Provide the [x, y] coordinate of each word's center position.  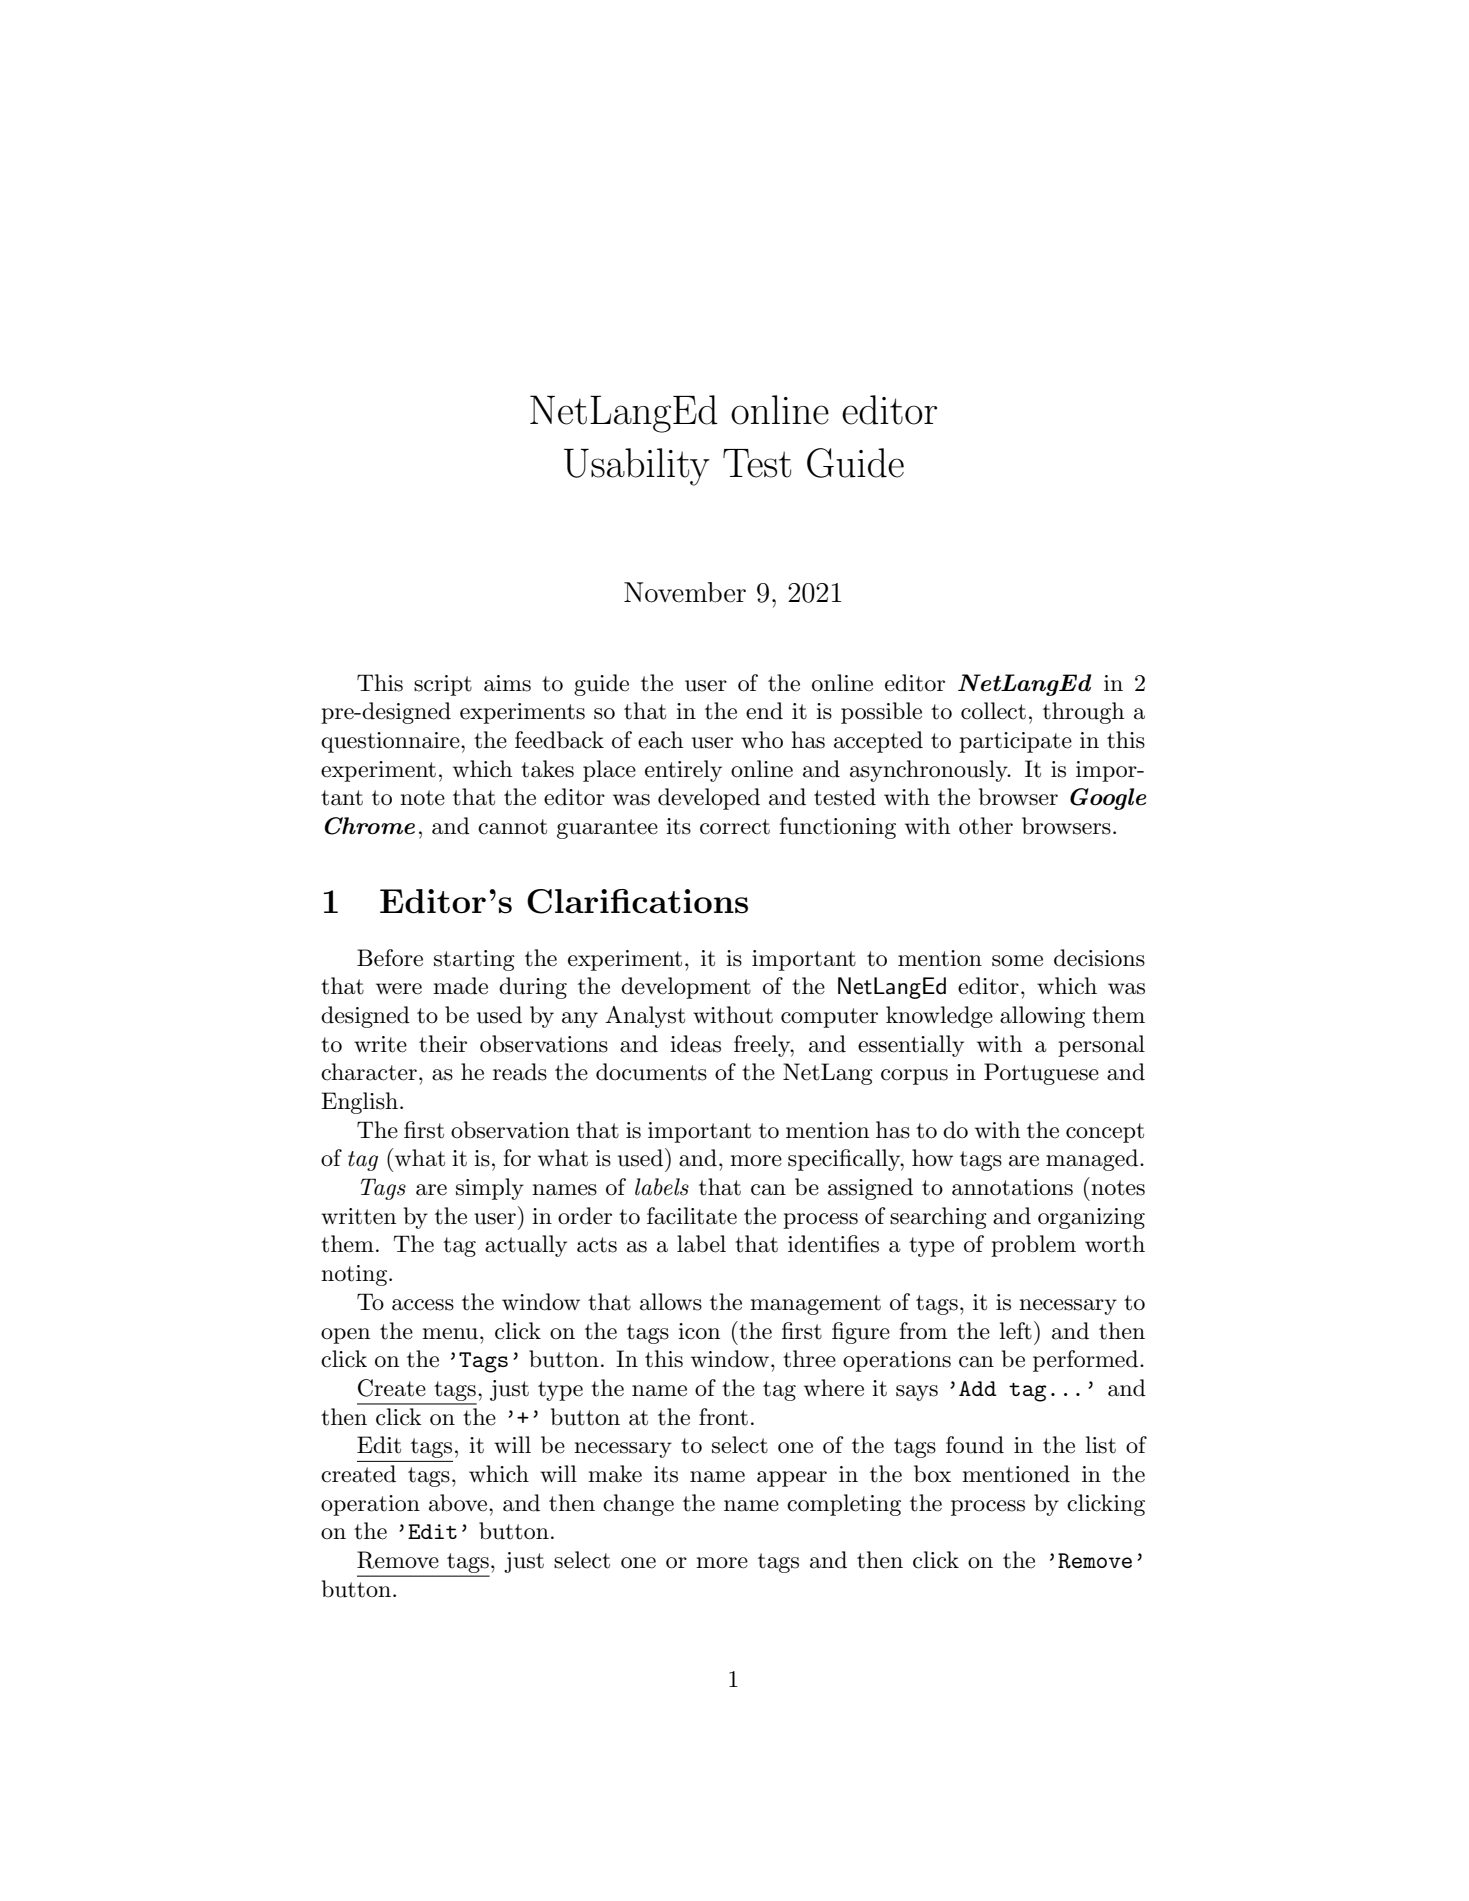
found [975, 1445]
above [459, 1503]
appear [792, 1479]
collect [993, 711]
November [685, 592]
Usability [637, 467]
